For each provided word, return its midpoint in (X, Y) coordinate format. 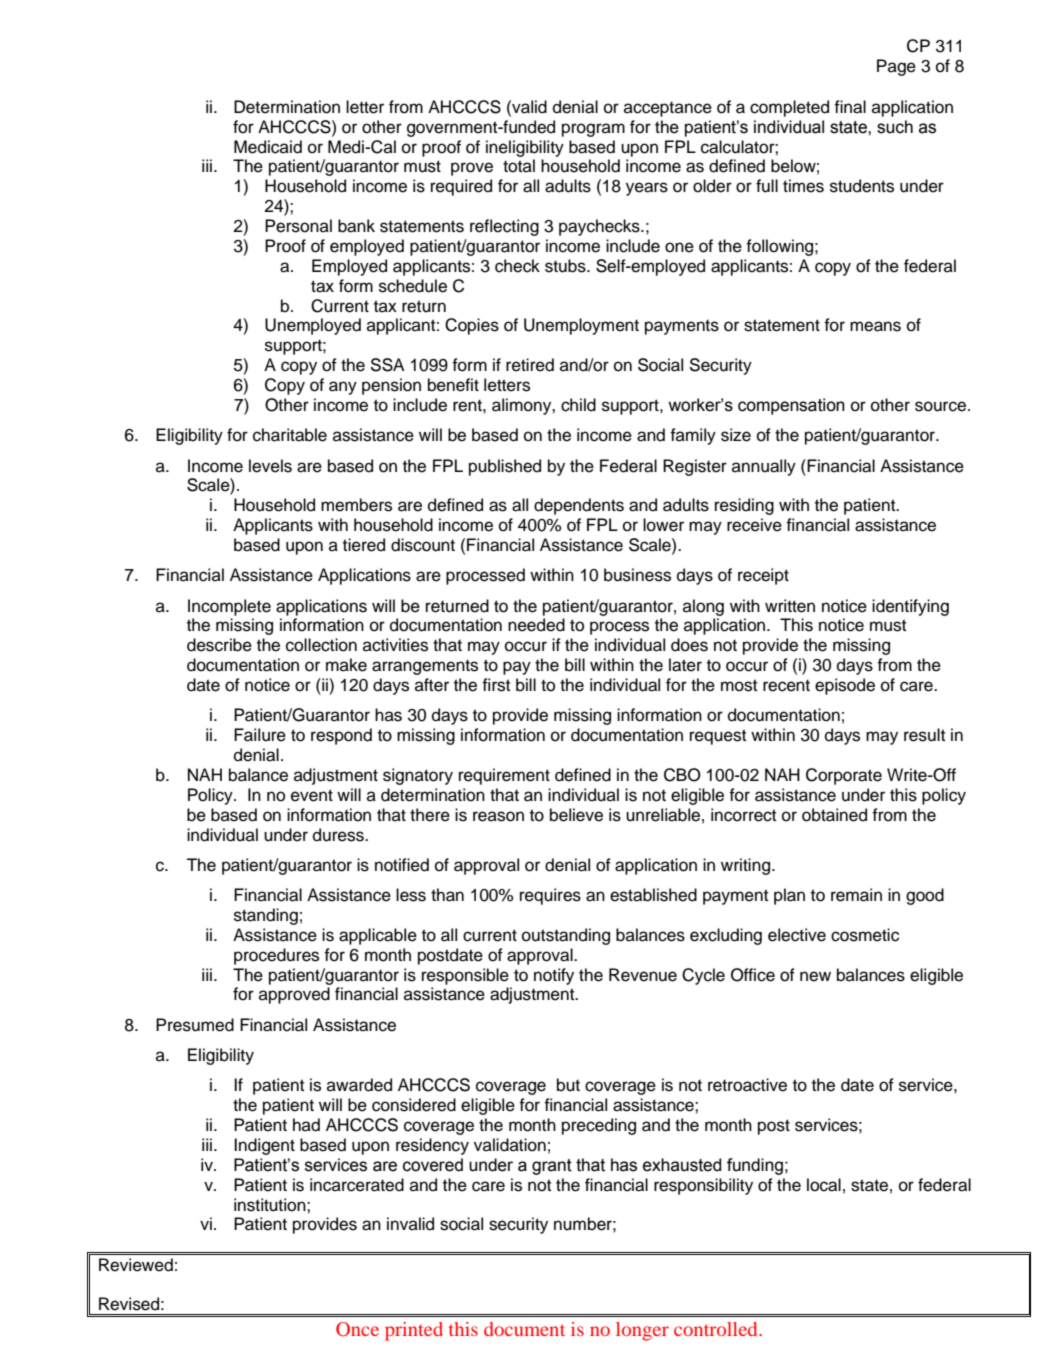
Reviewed (136, 1265)
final (850, 107)
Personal (298, 226)
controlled (717, 1329)
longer (642, 1331)
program (593, 130)
